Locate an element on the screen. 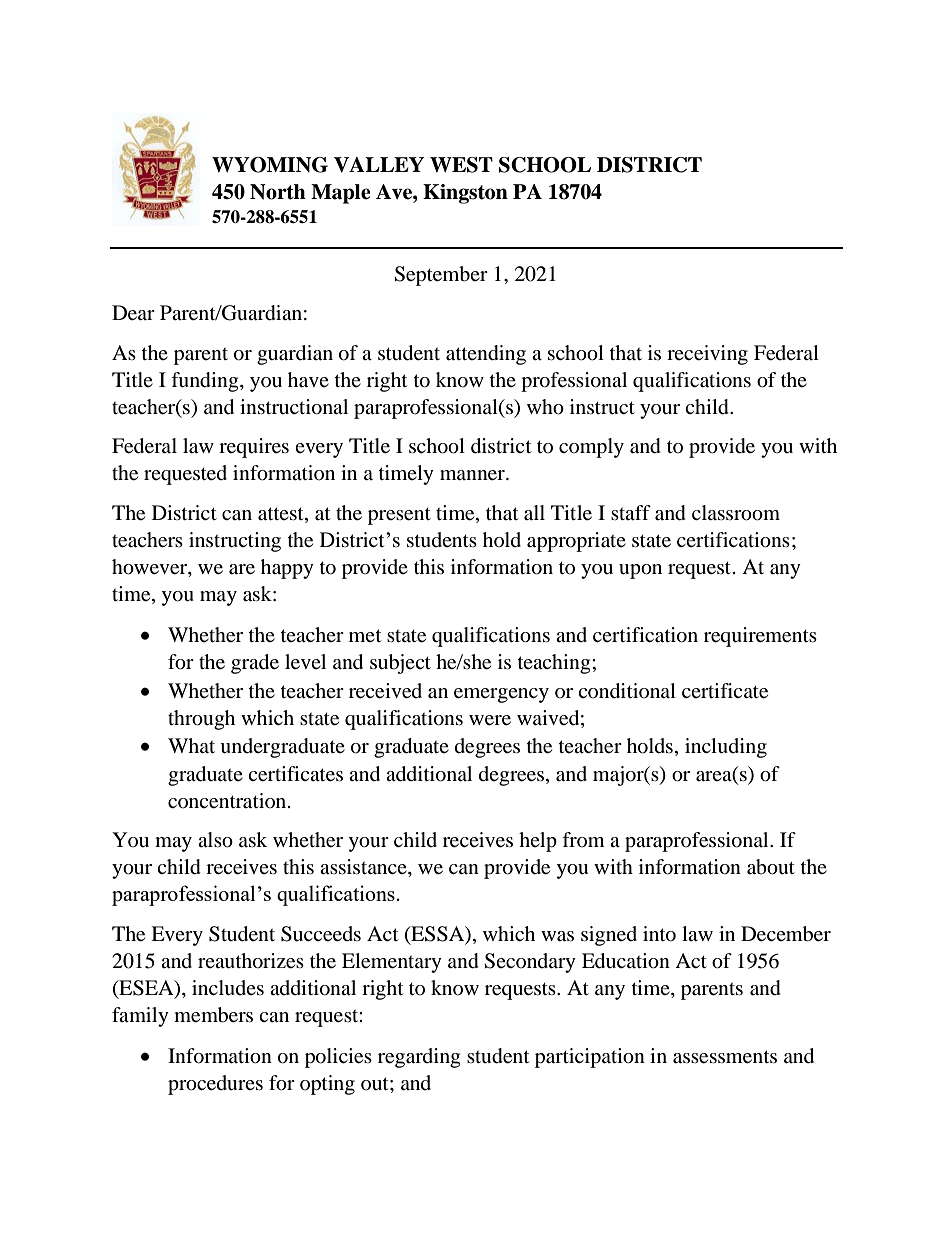  receiving is located at coordinates (707, 355).
